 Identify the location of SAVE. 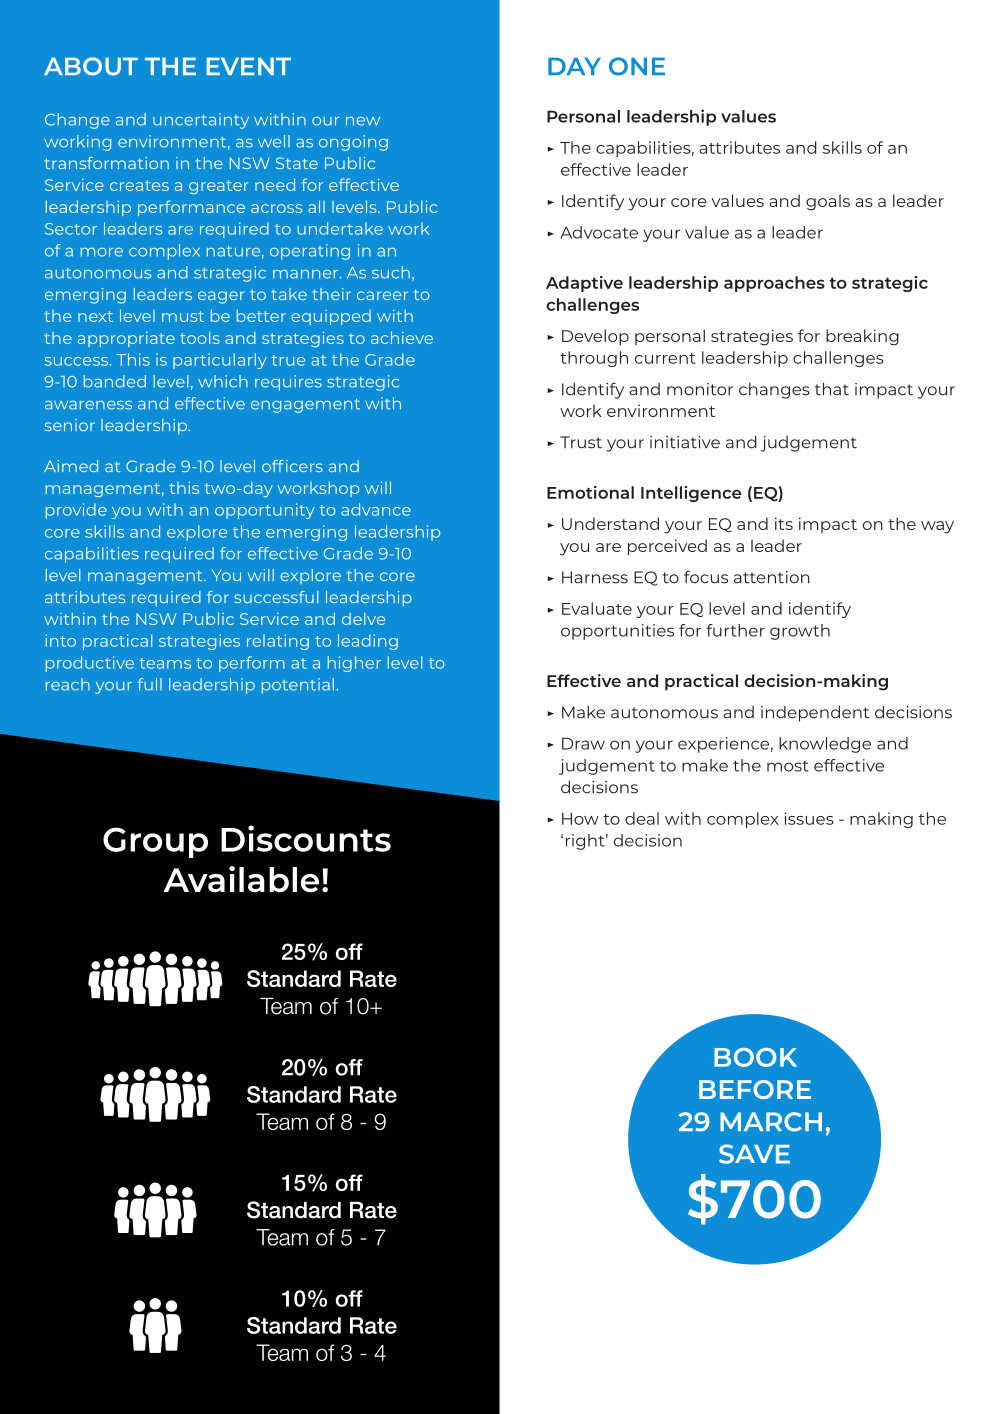
(754, 1154).
